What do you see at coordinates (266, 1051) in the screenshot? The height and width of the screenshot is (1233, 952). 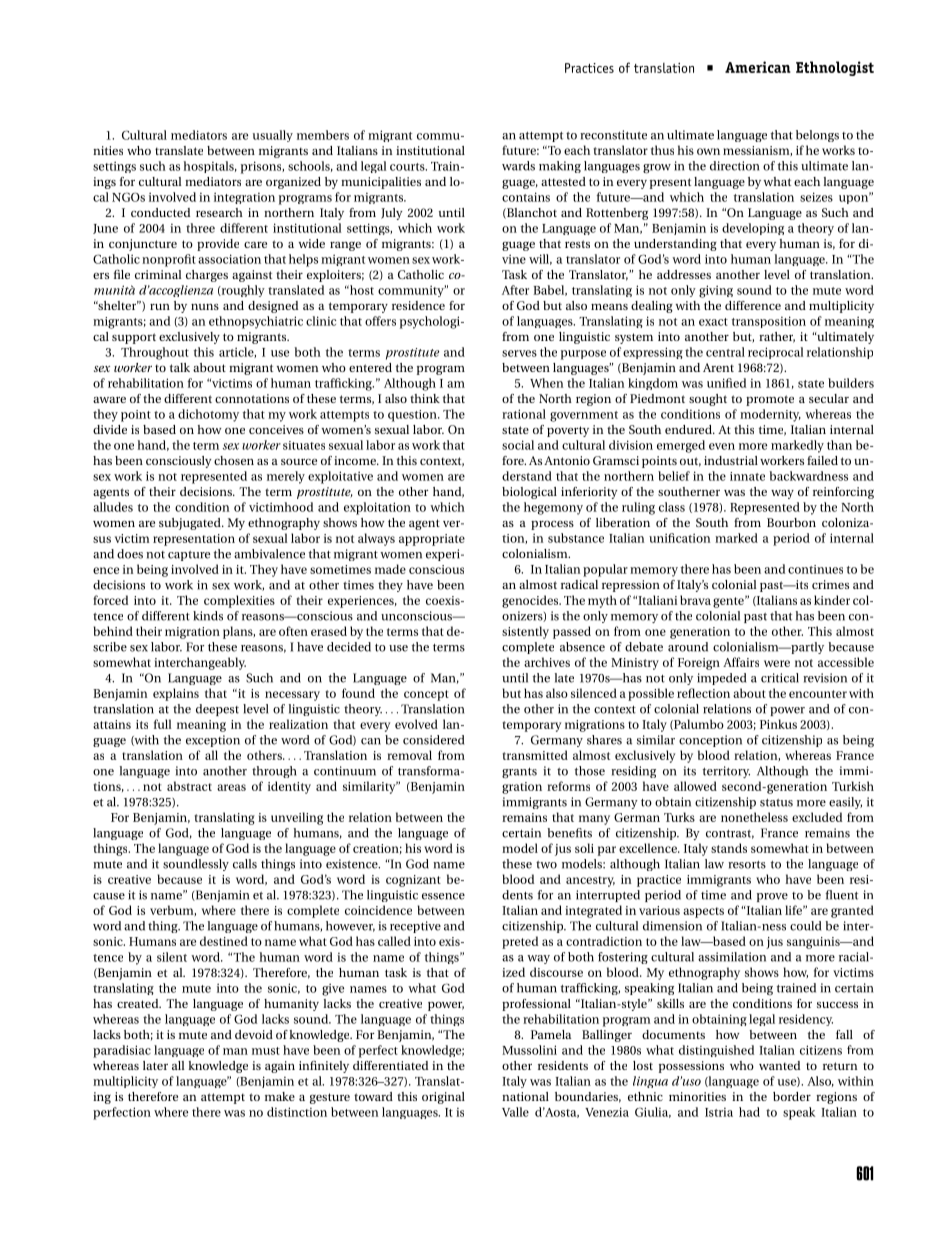 I see `must` at bounding box center [266, 1051].
